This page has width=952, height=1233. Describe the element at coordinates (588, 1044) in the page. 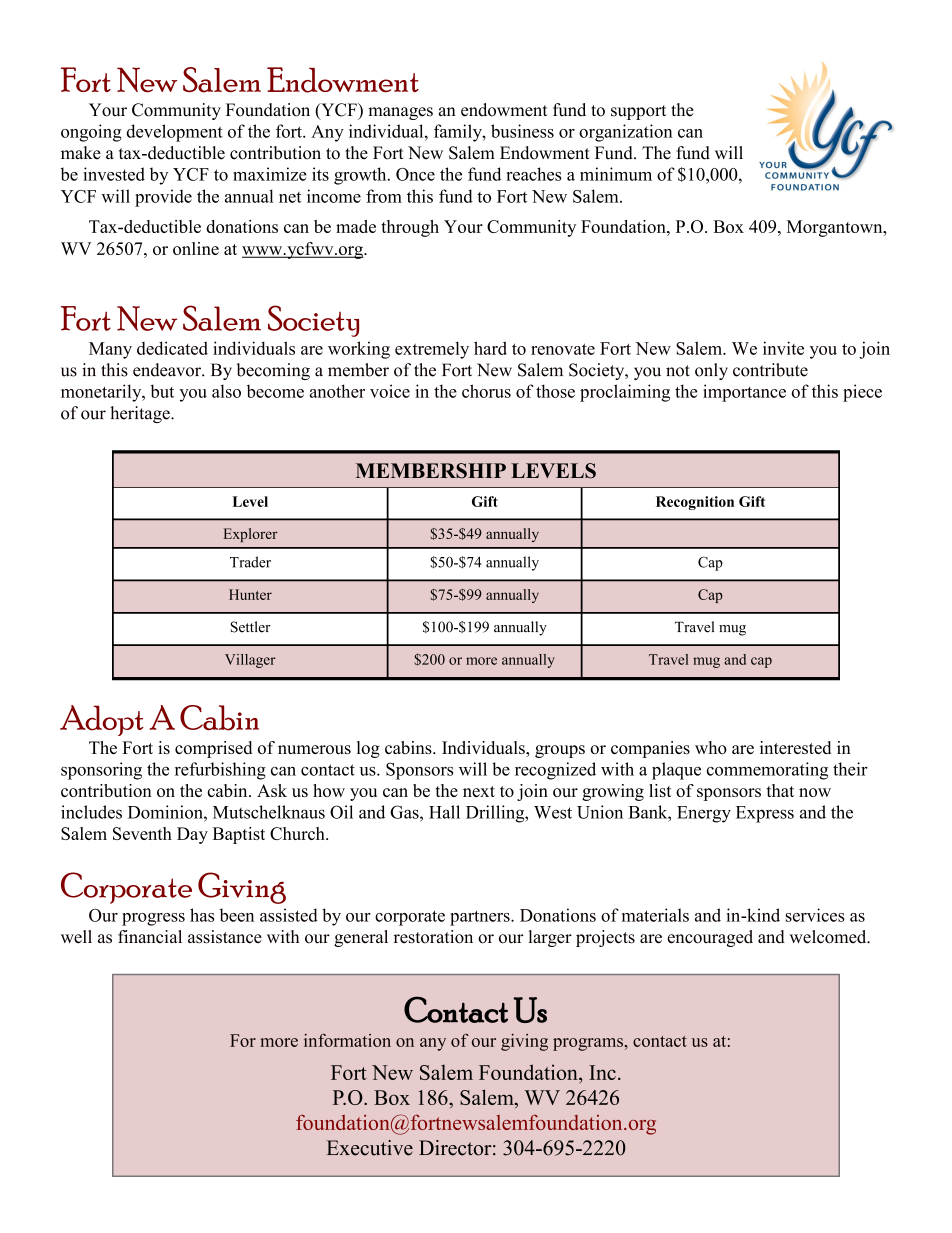

I see `programs` at that location.
